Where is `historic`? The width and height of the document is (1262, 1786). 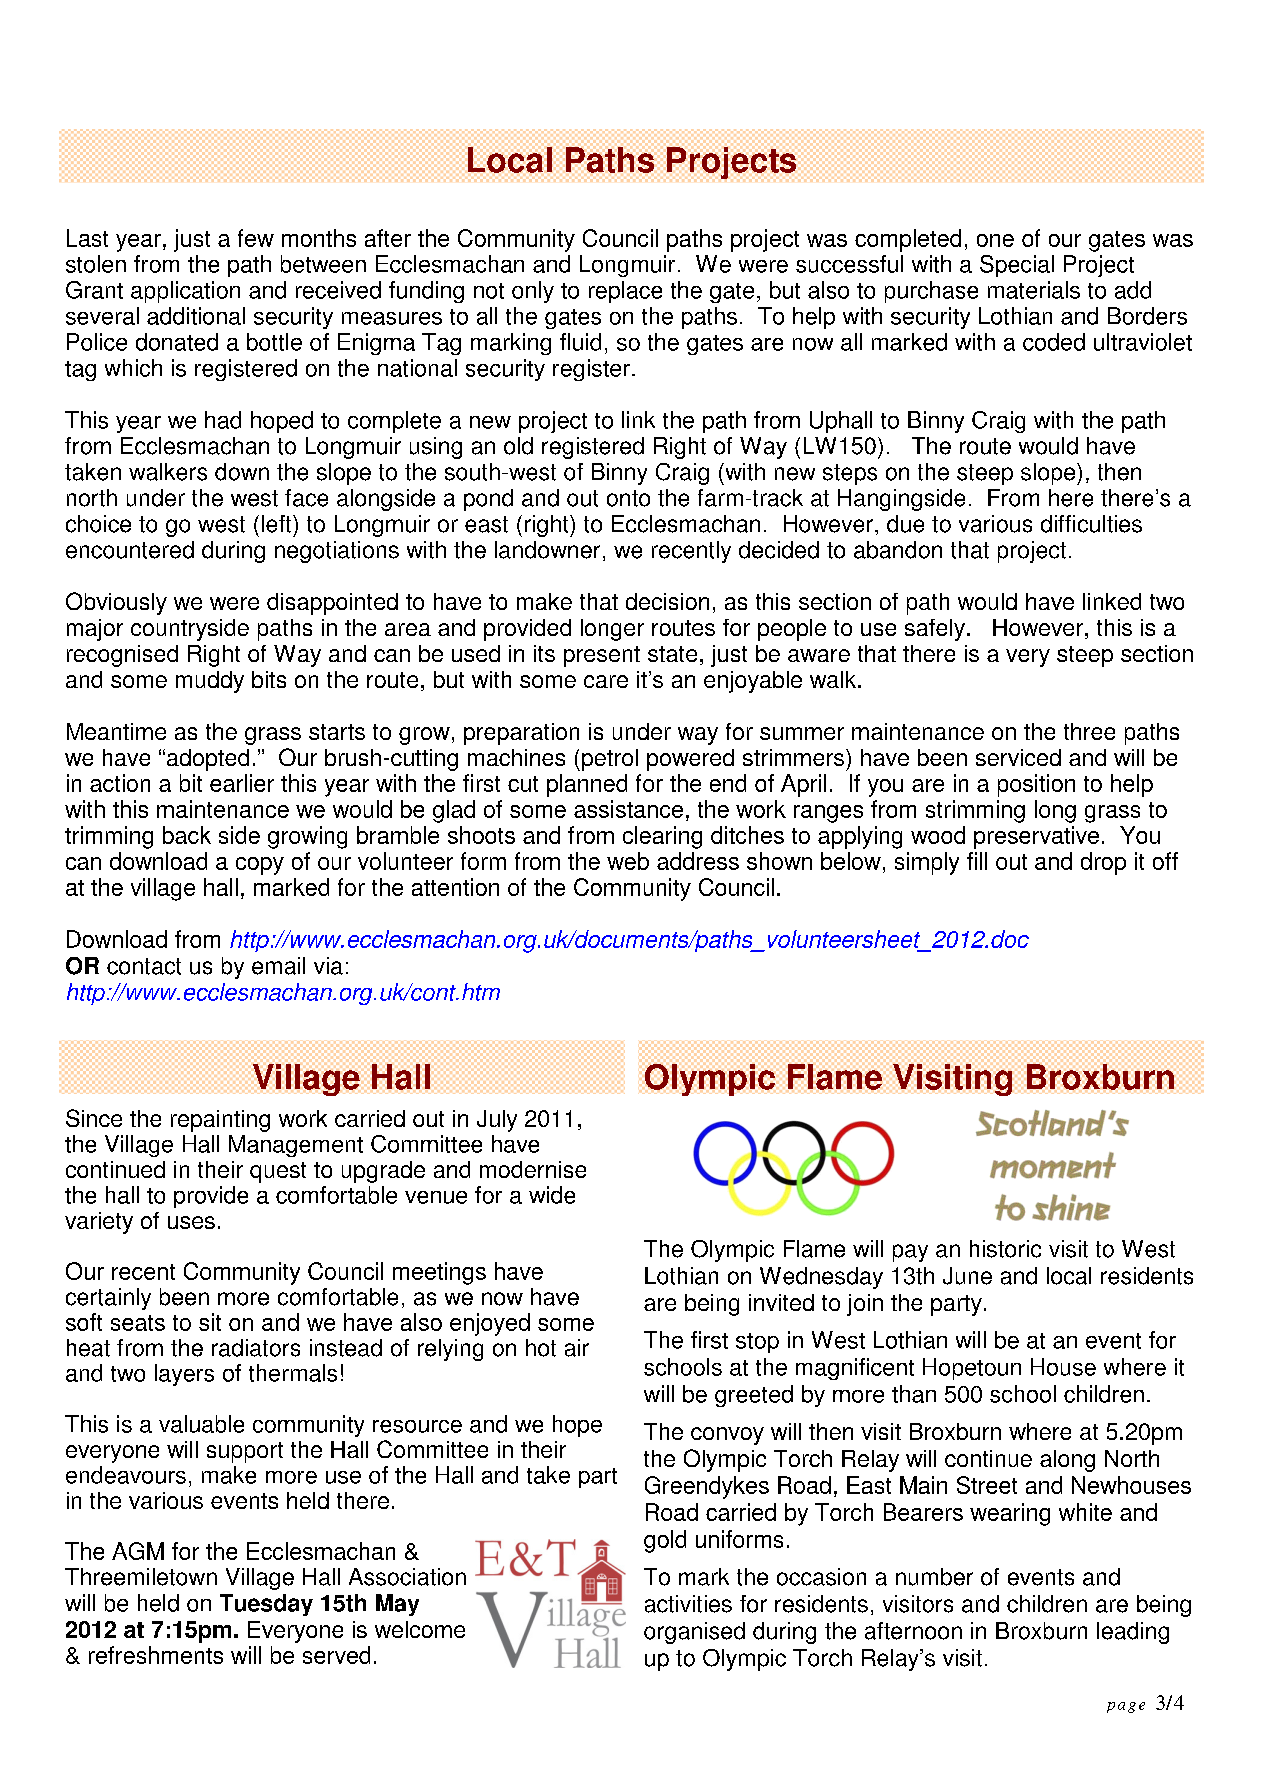 historic is located at coordinates (1005, 1249).
